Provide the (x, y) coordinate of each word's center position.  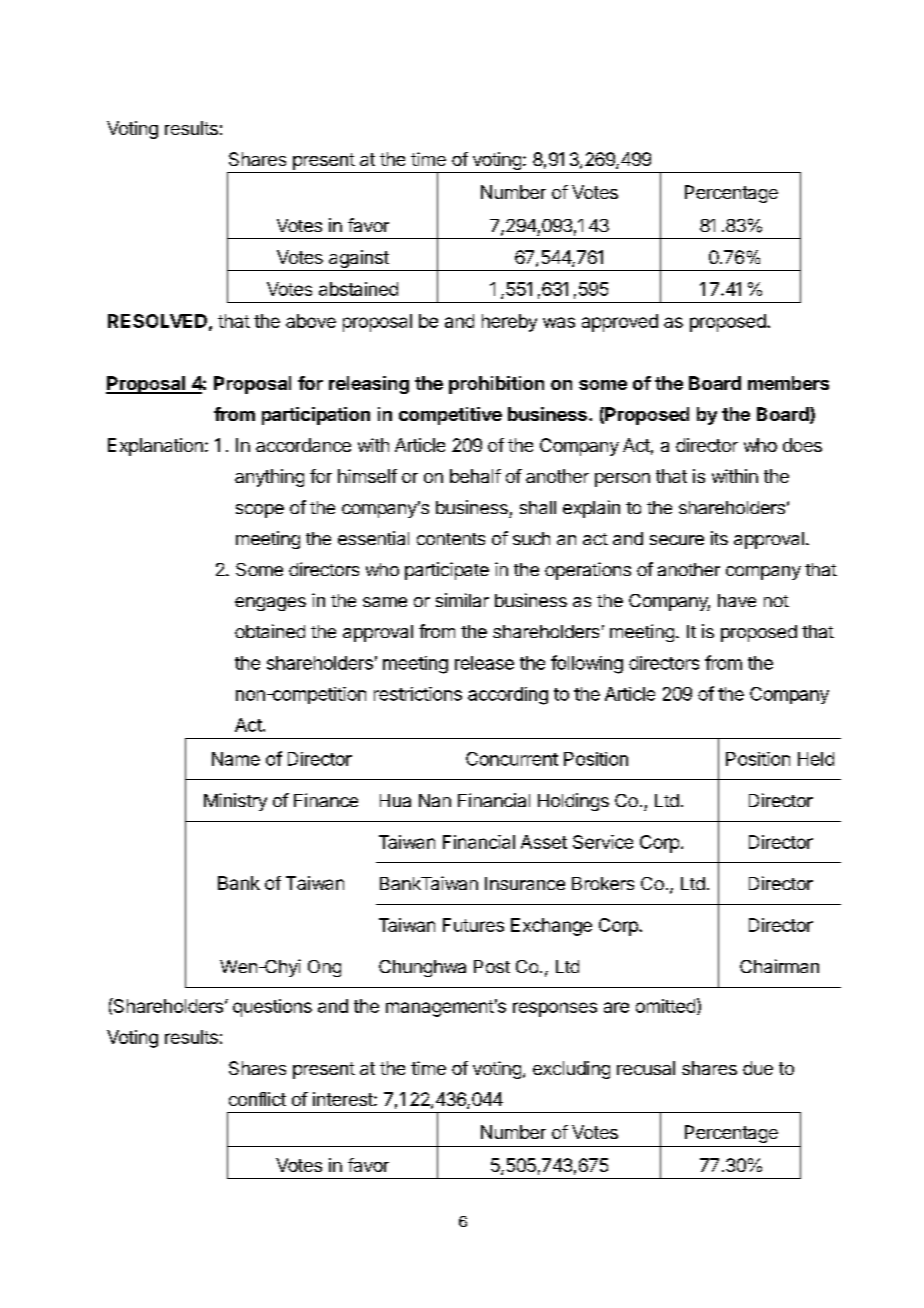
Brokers (603, 883)
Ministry (235, 802)
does (802, 445)
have (737, 600)
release (484, 663)
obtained (270, 631)
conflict (257, 1099)
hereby (509, 323)
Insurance (525, 883)
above (311, 321)
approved (620, 323)
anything (269, 478)
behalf (475, 476)
